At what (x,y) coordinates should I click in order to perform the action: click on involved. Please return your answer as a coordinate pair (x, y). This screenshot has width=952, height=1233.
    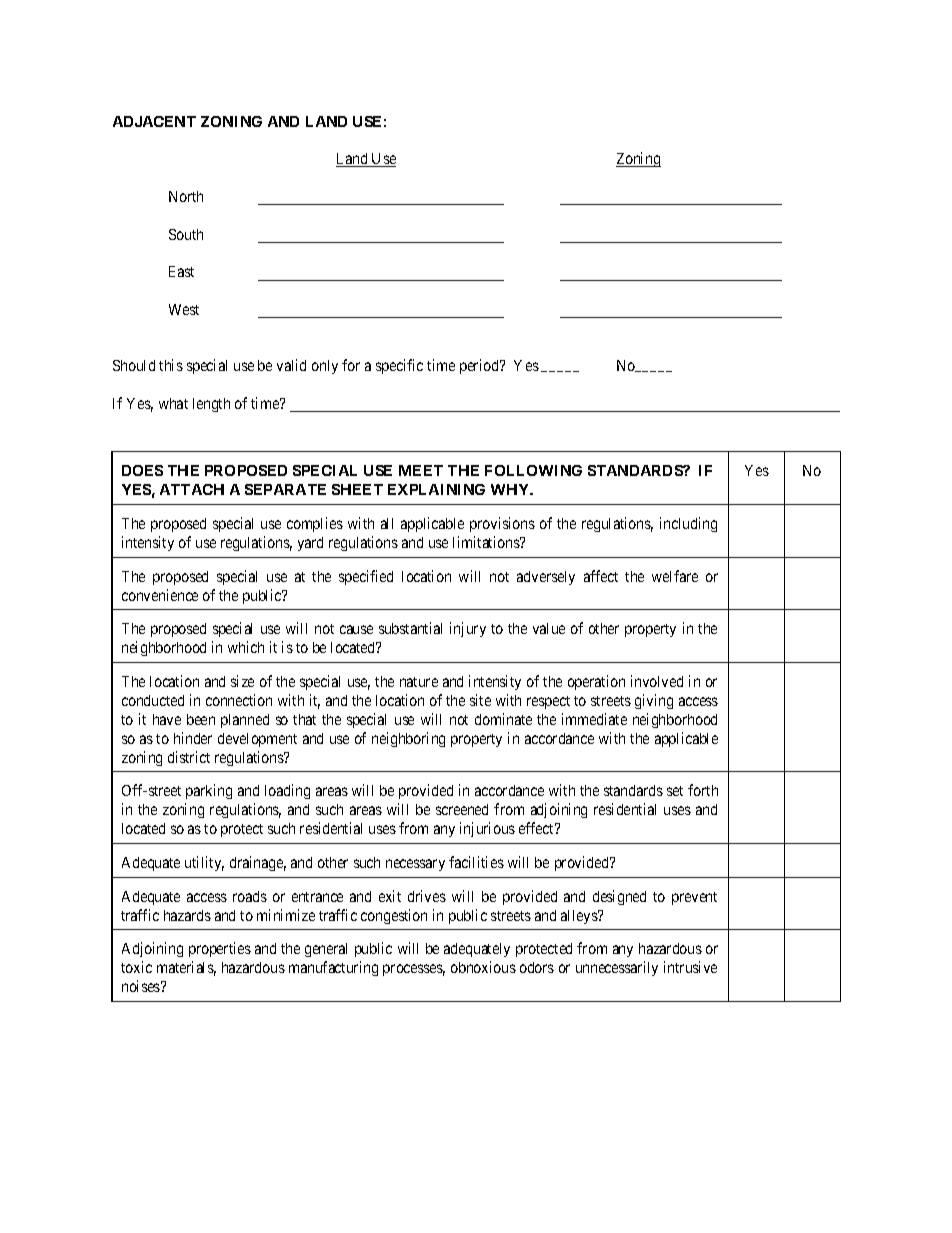
    Looking at the image, I should click on (657, 681).
